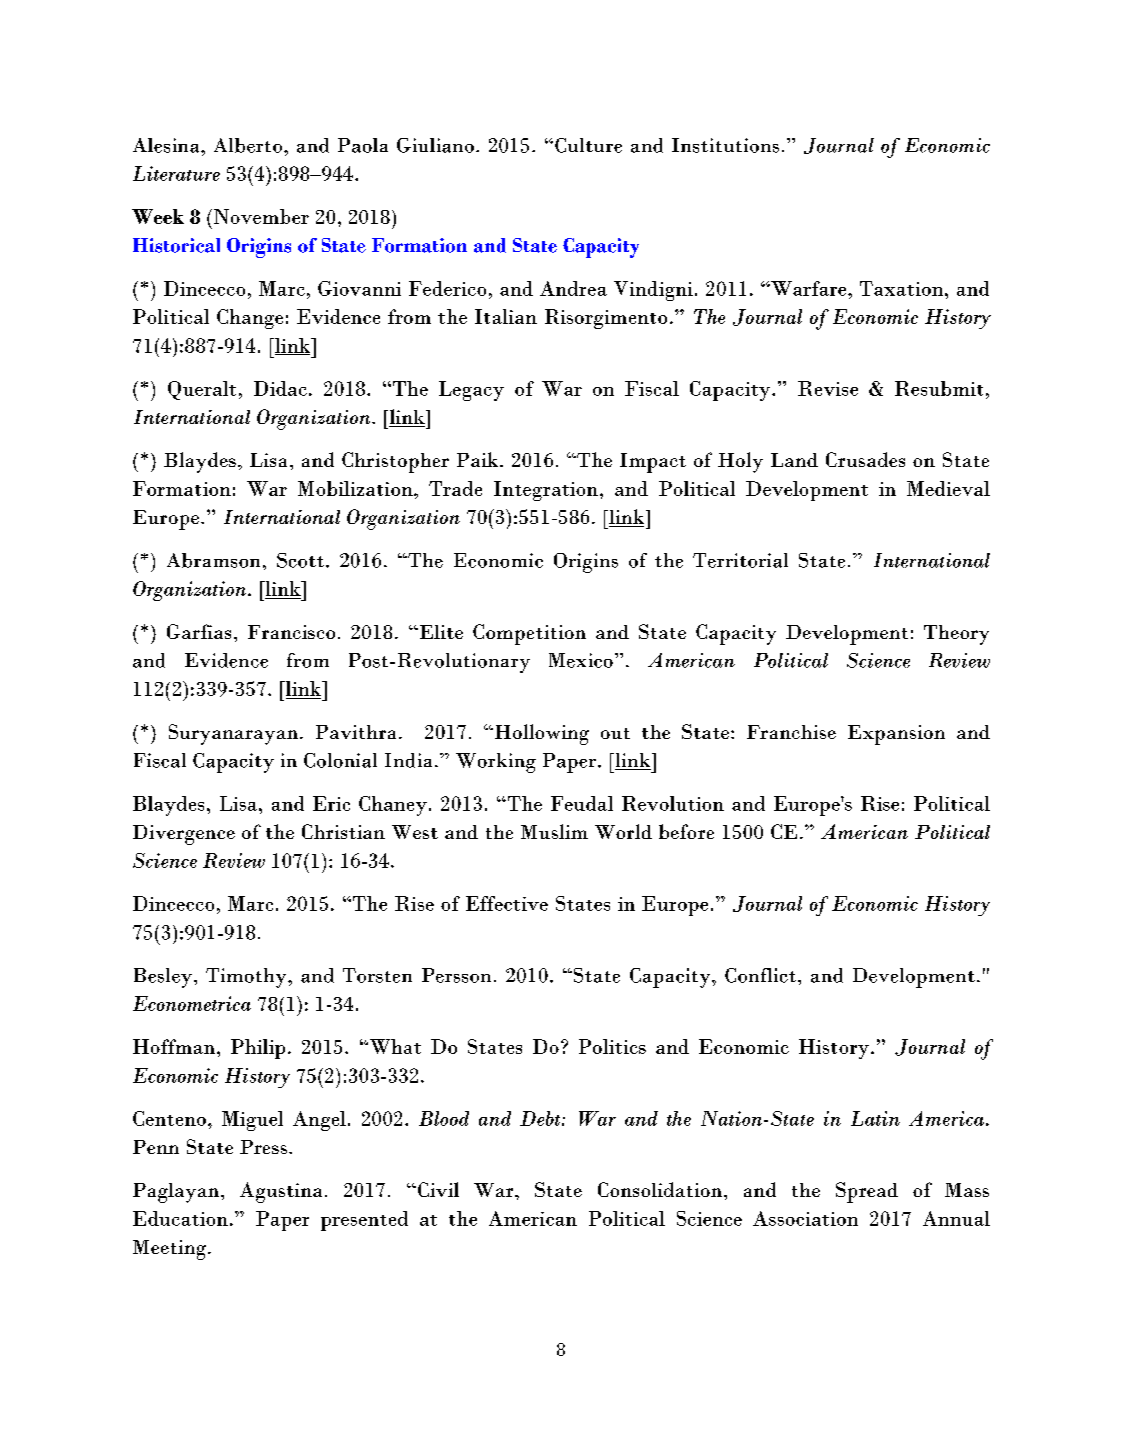 The height and width of the image is (1452, 1122). I want to click on Conflict, so click(760, 975).
